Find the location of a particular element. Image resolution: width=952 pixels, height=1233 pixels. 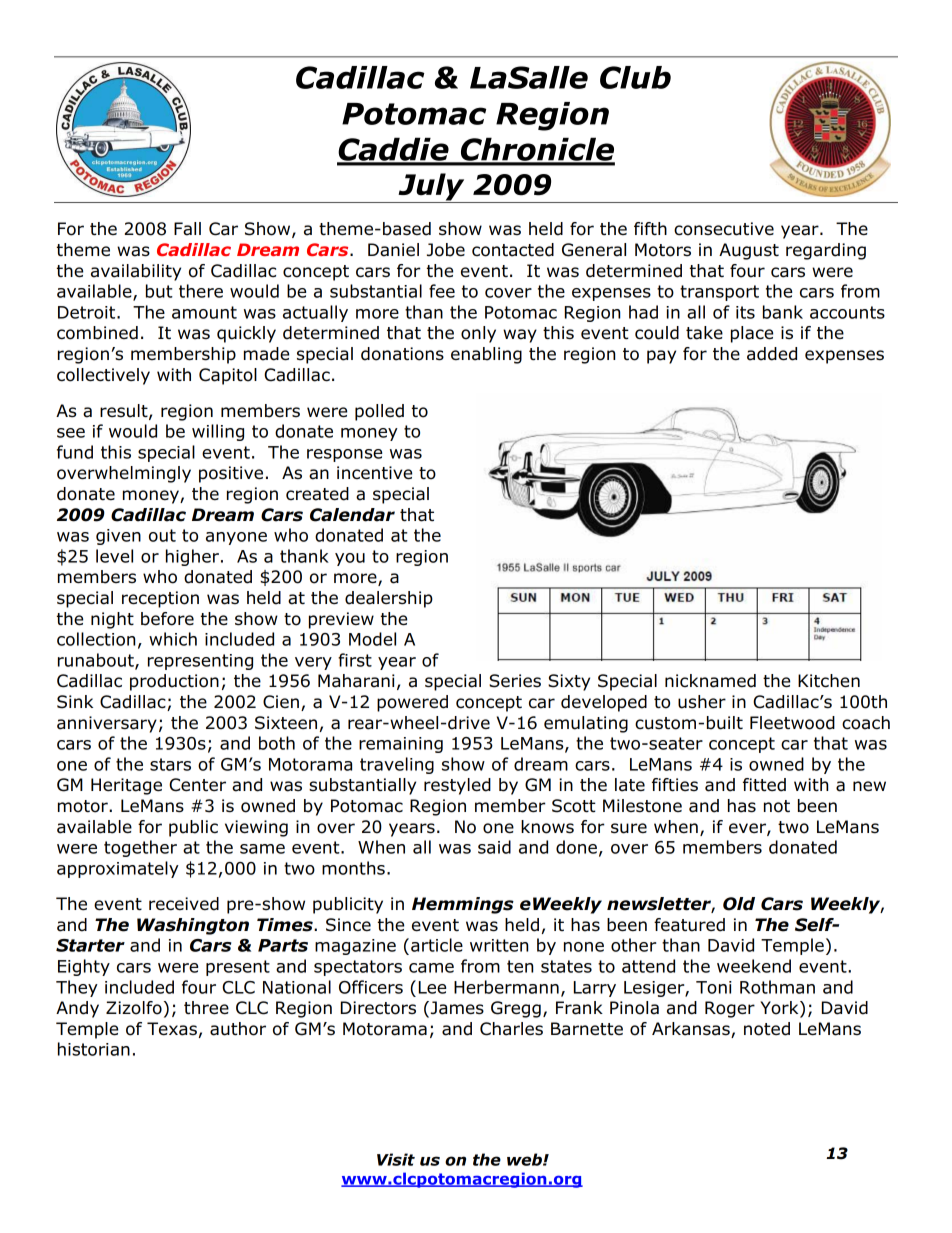

Club is located at coordinates (635, 77).
